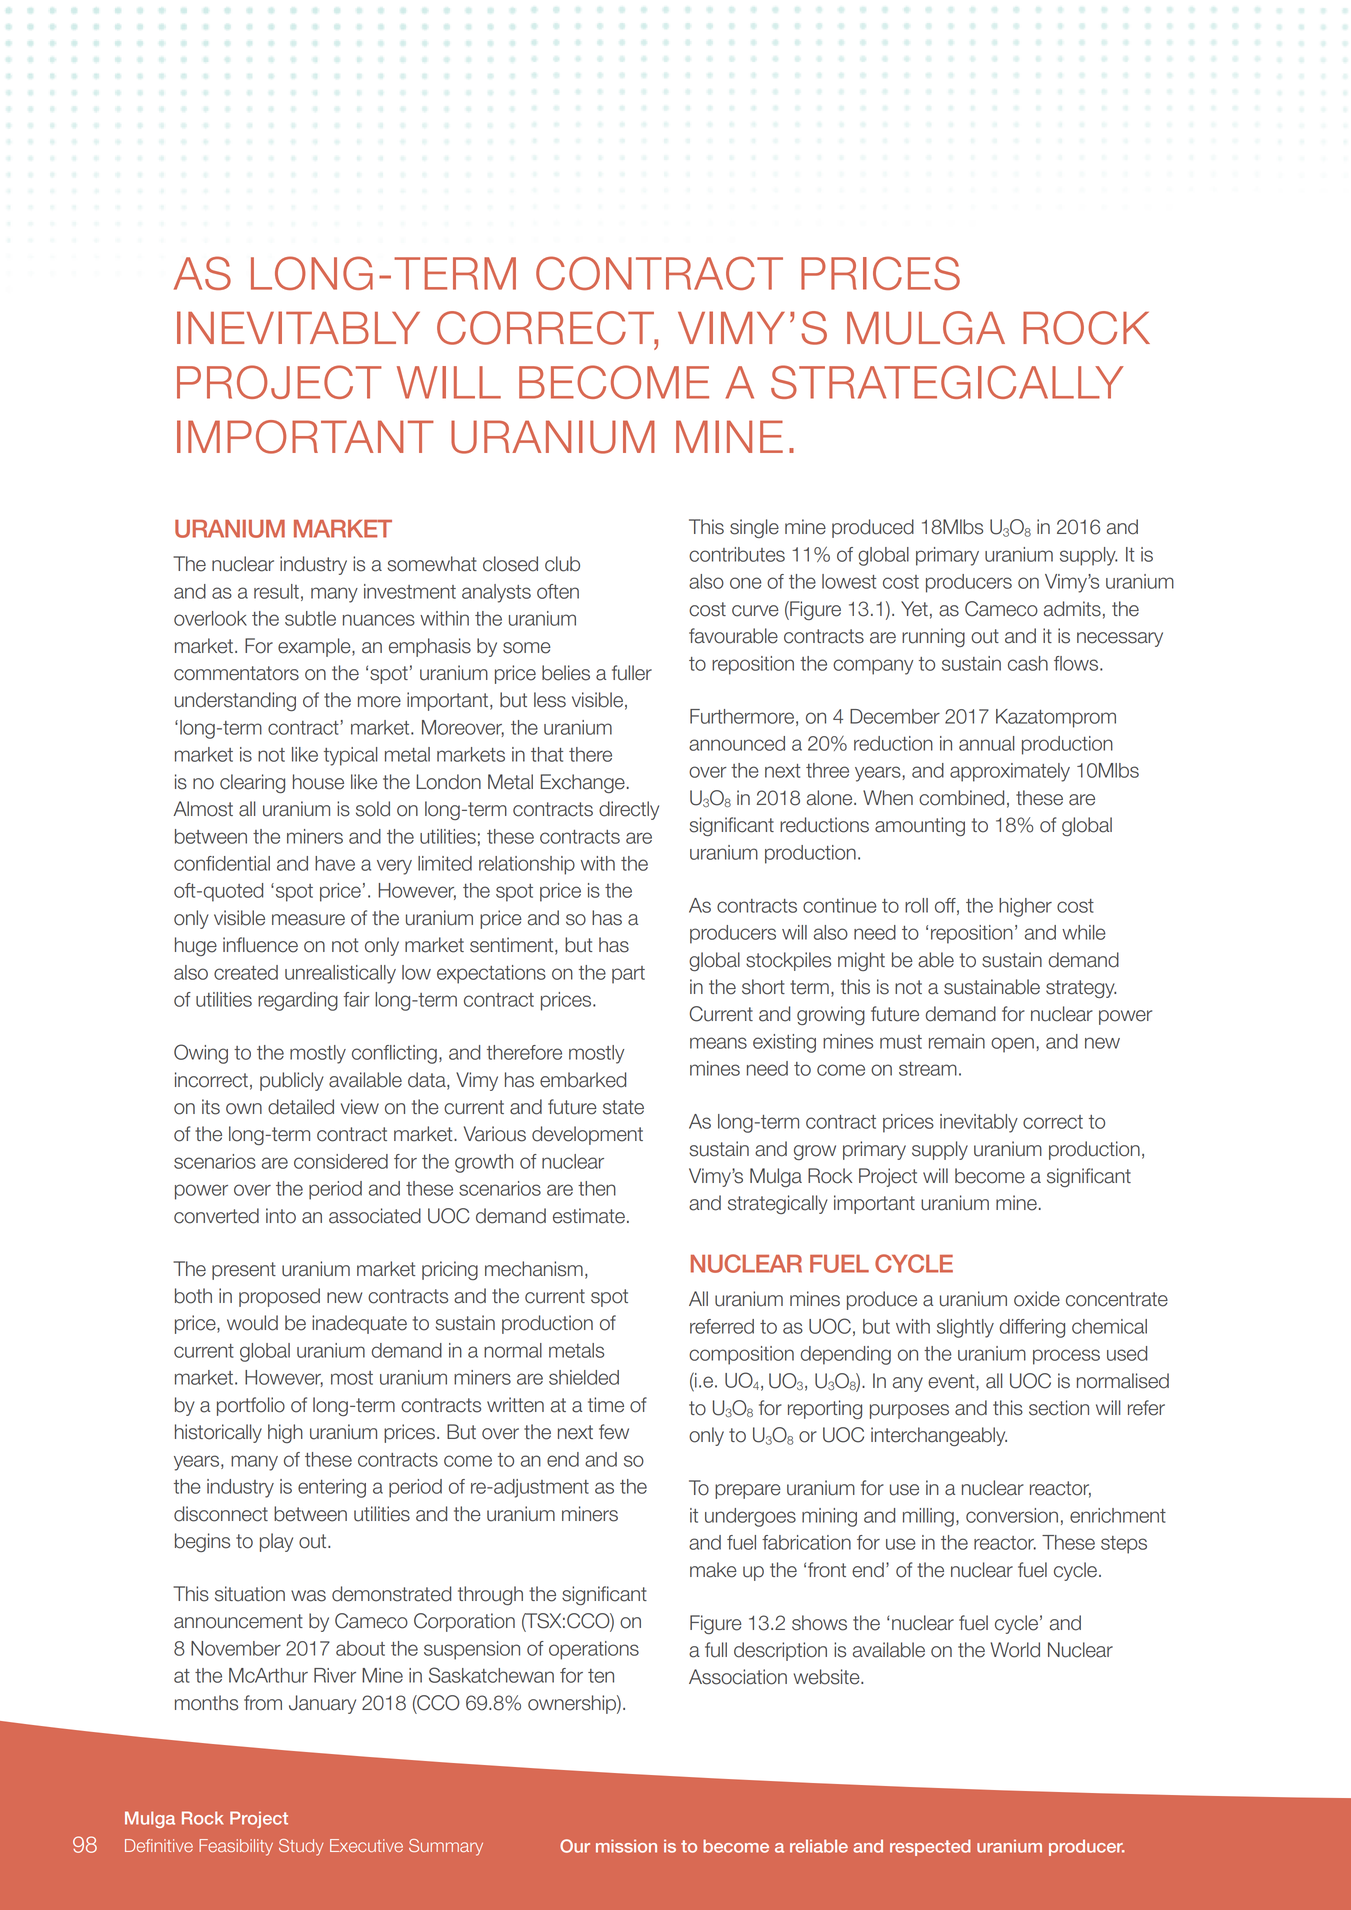 The image size is (1351, 1910). What do you see at coordinates (597, 1188) in the image?
I see `then` at bounding box center [597, 1188].
